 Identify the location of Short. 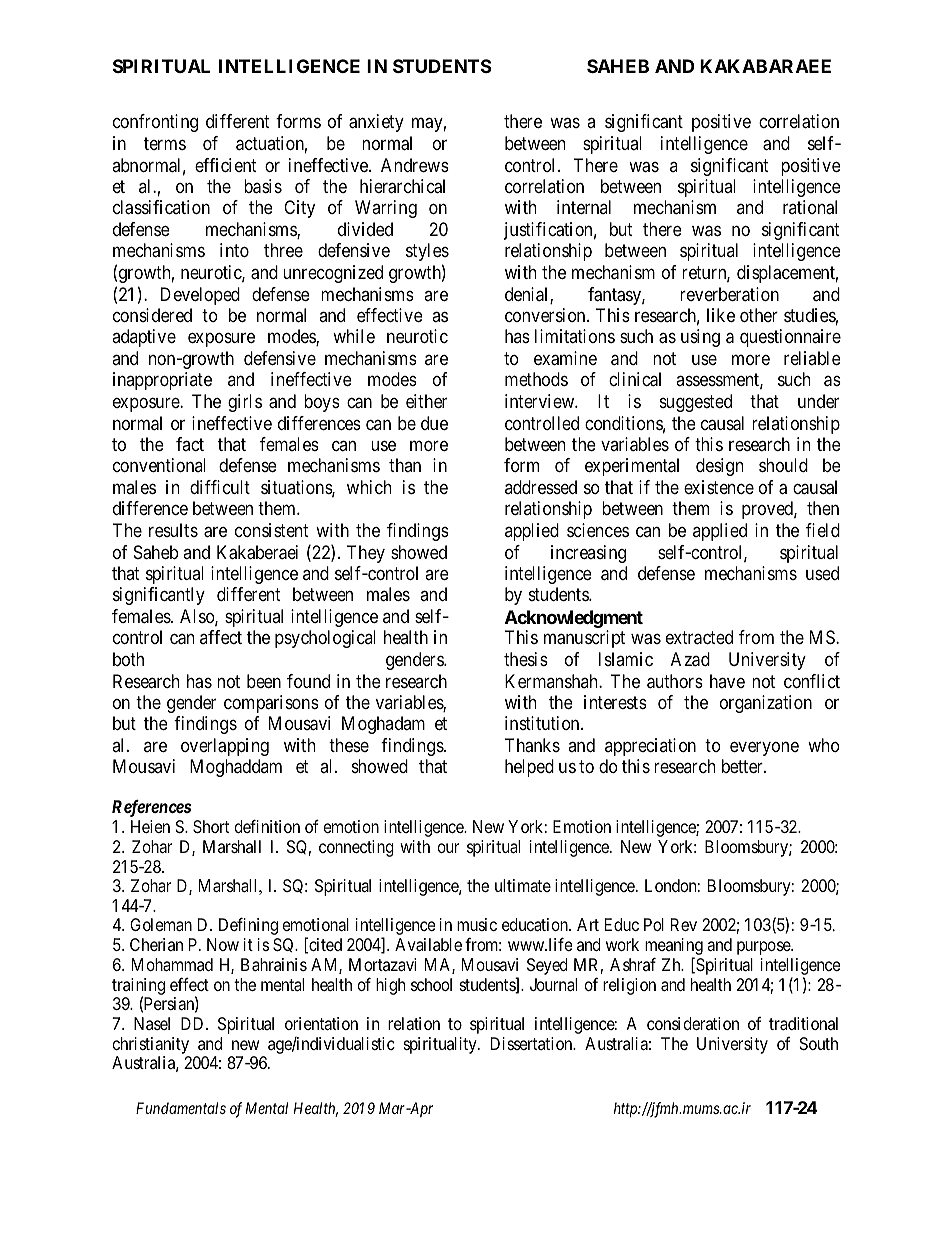
(211, 826).
